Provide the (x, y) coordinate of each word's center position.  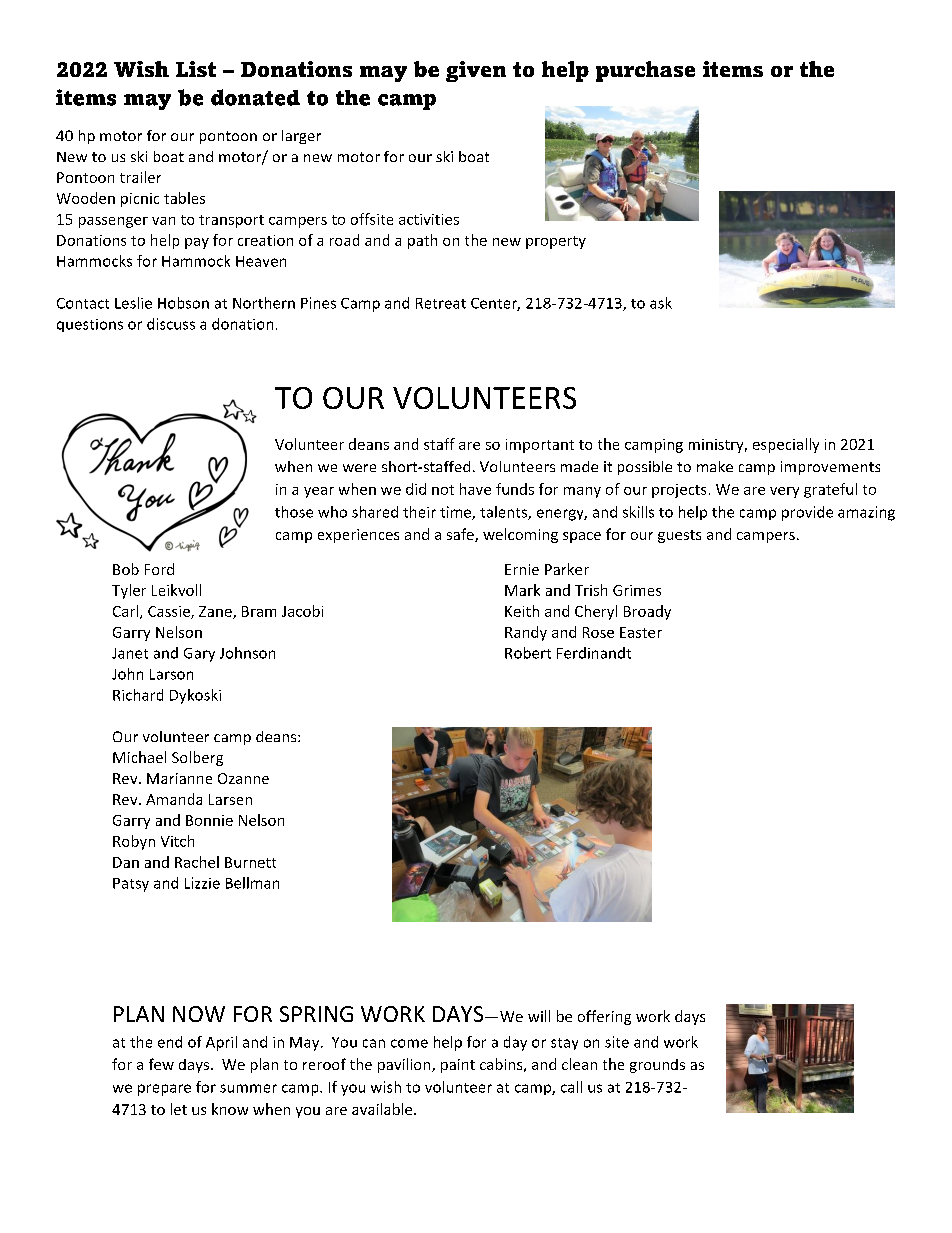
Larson (171, 674)
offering (604, 1017)
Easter (641, 632)
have (475, 489)
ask (661, 303)
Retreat (441, 303)
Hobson (183, 303)
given (476, 71)
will (539, 1016)
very (784, 492)
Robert (528, 653)
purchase (645, 71)
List (196, 69)
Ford (159, 569)
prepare (164, 1090)
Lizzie (202, 883)
